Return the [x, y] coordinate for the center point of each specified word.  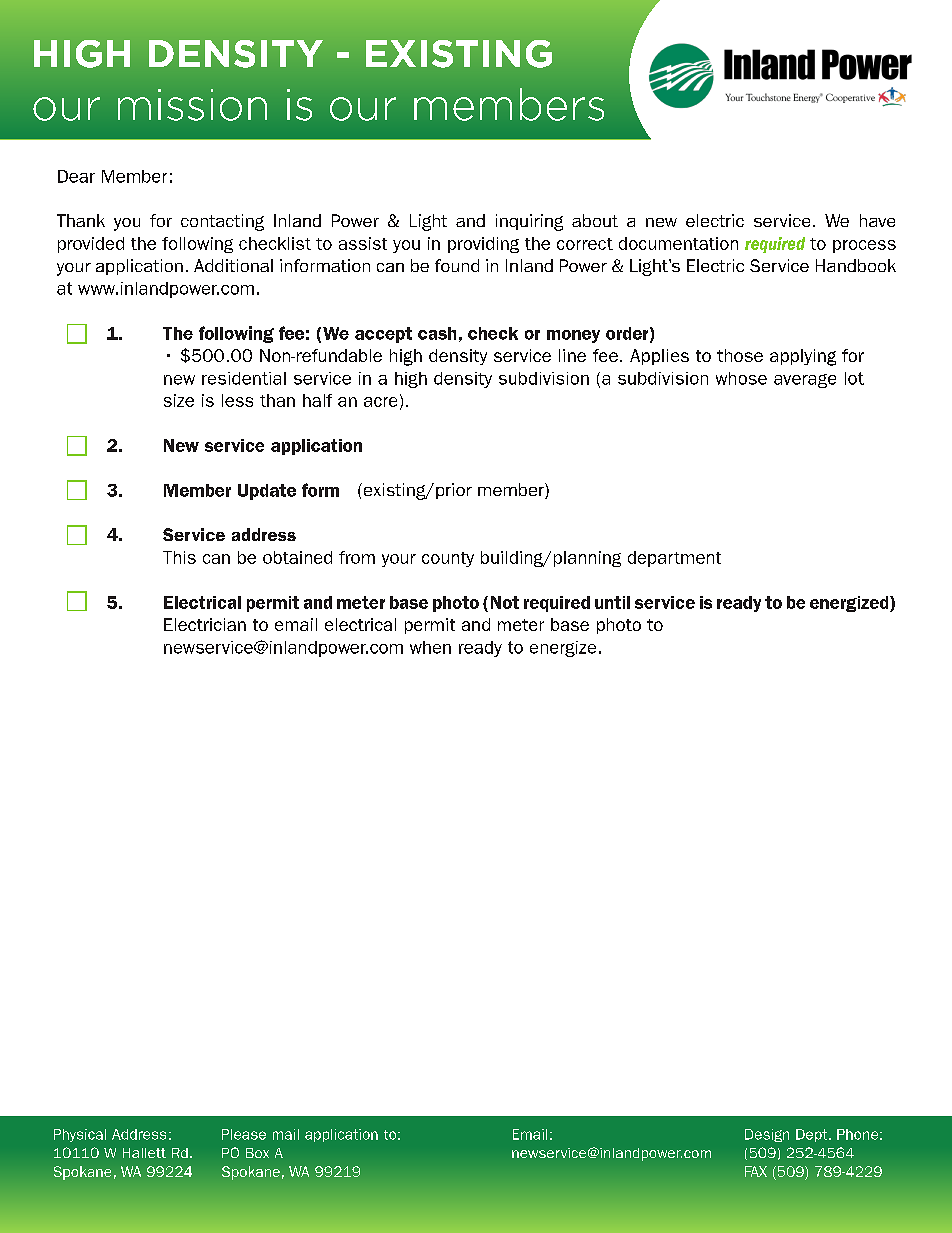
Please [244, 1134]
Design [767, 1135]
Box [257, 1153]
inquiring [529, 222]
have [877, 220]
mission [192, 105]
